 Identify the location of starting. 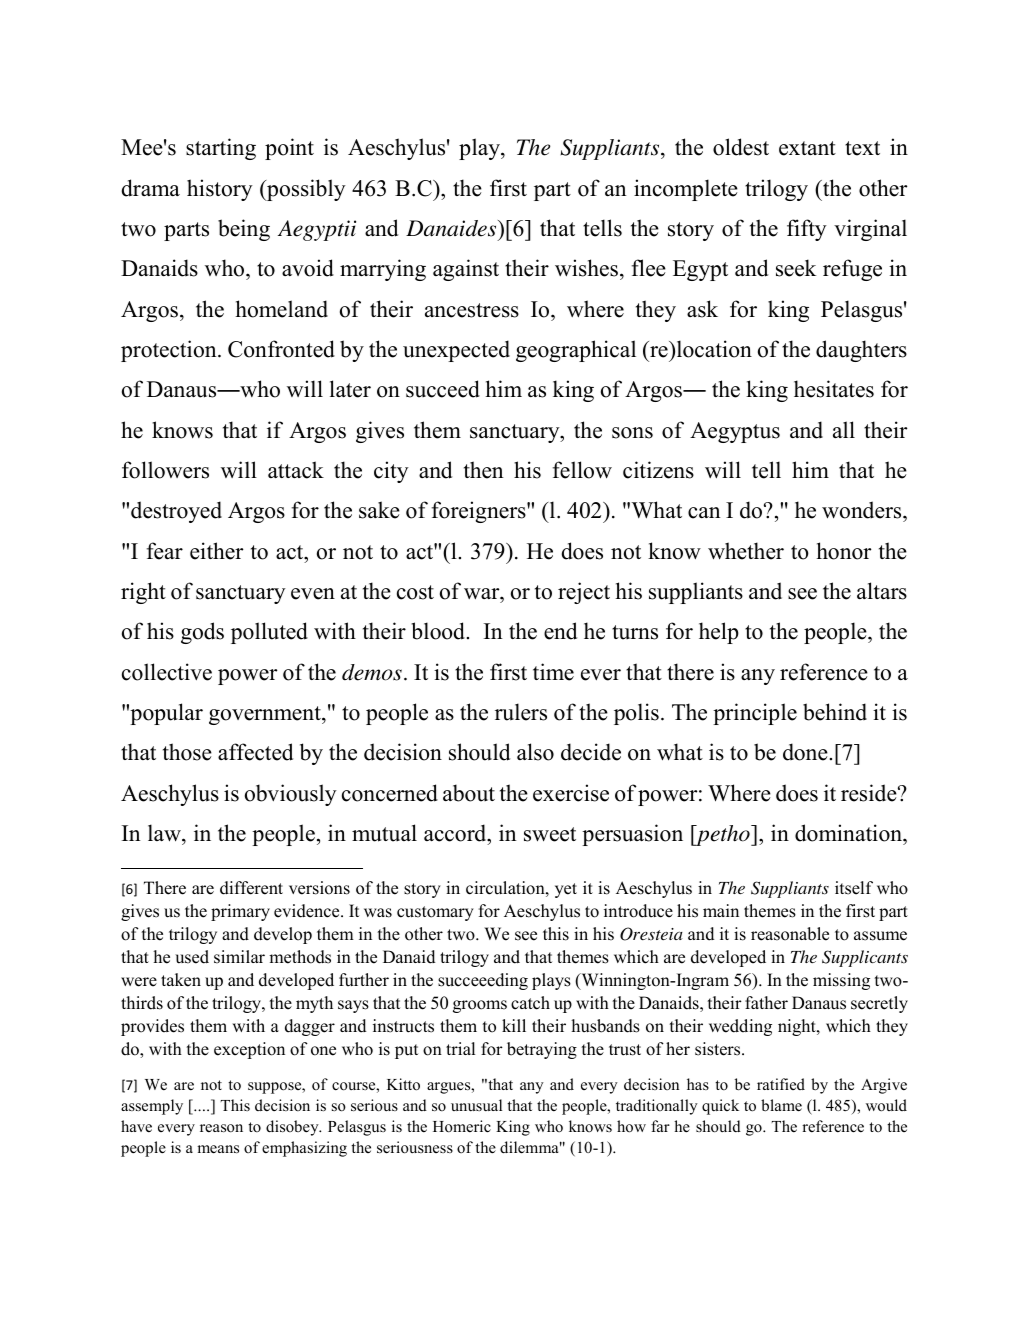
(221, 149).
